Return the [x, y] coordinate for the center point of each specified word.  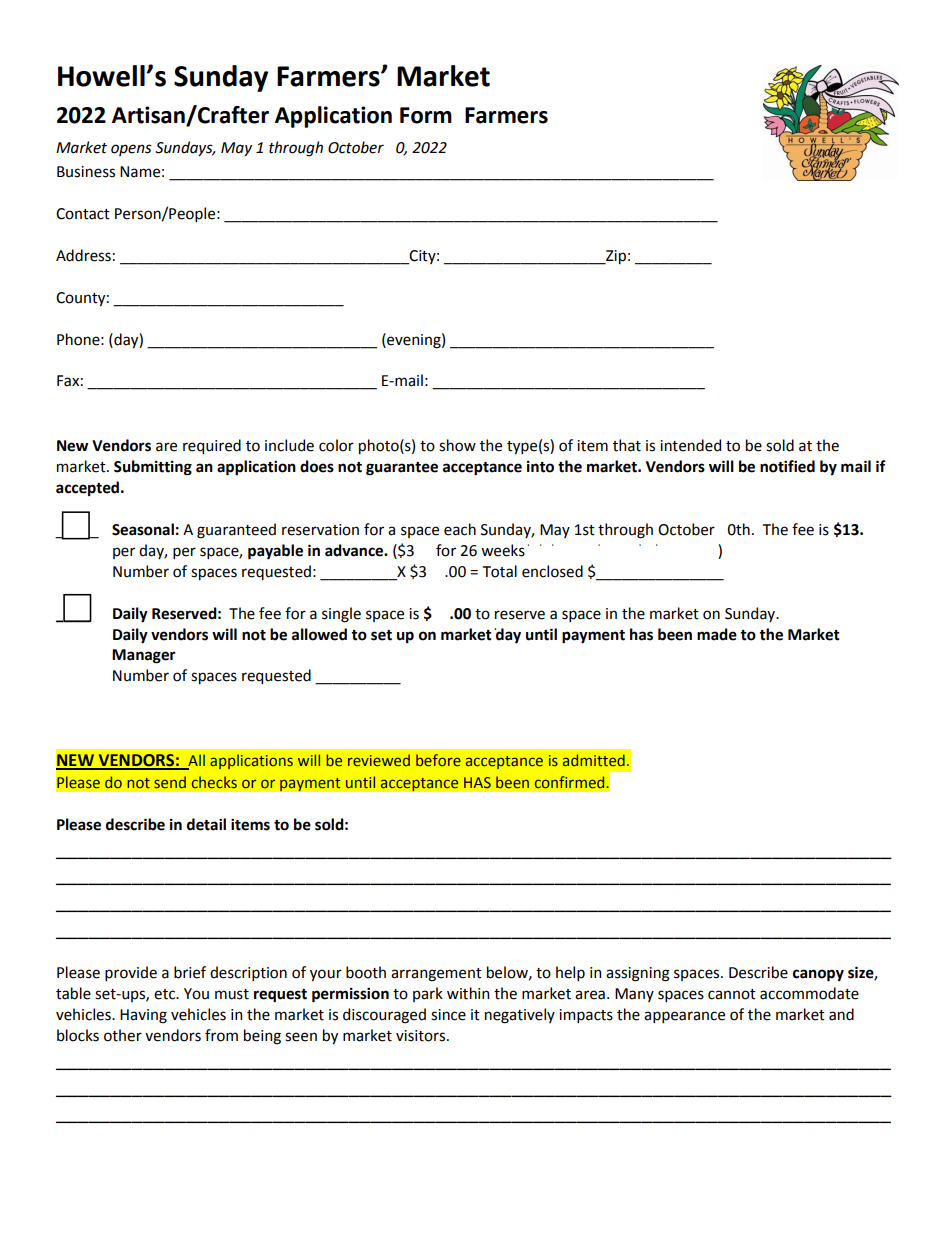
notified [787, 466]
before [438, 760]
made [717, 634]
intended [690, 445]
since [448, 1015]
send [170, 782]
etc [166, 994]
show [457, 445]
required [212, 446]
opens [131, 150]
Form [426, 115]
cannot [732, 994]
